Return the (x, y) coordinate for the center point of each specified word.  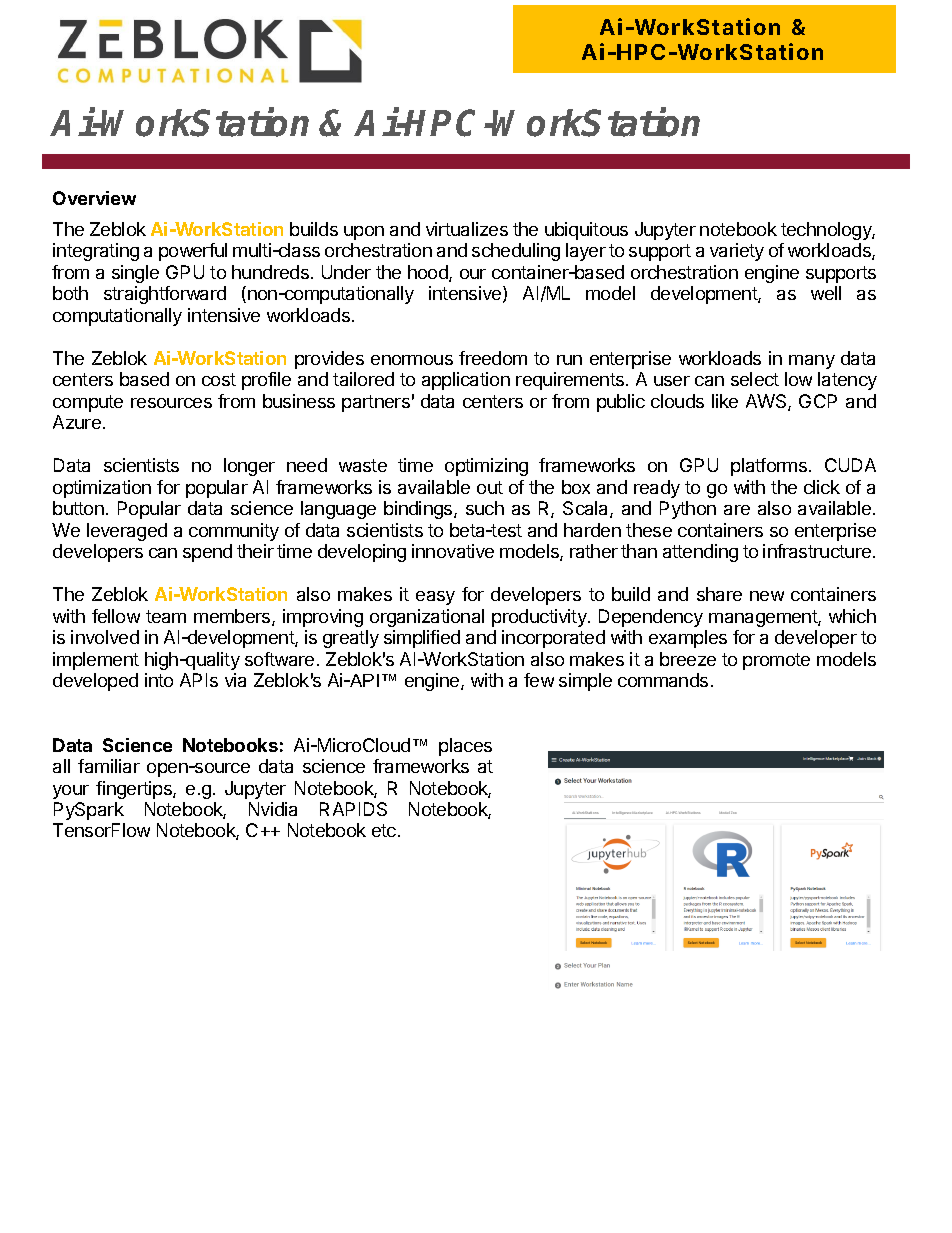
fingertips (135, 790)
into (159, 680)
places (465, 747)
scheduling (516, 252)
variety (737, 252)
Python (688, 510)
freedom (493, 358)
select (755, 379)
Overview (94, 198)
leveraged (127, 532)
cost (219, 379)
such (485, 508)
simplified (422, 639)
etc (385, 830)
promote (776, 661)
